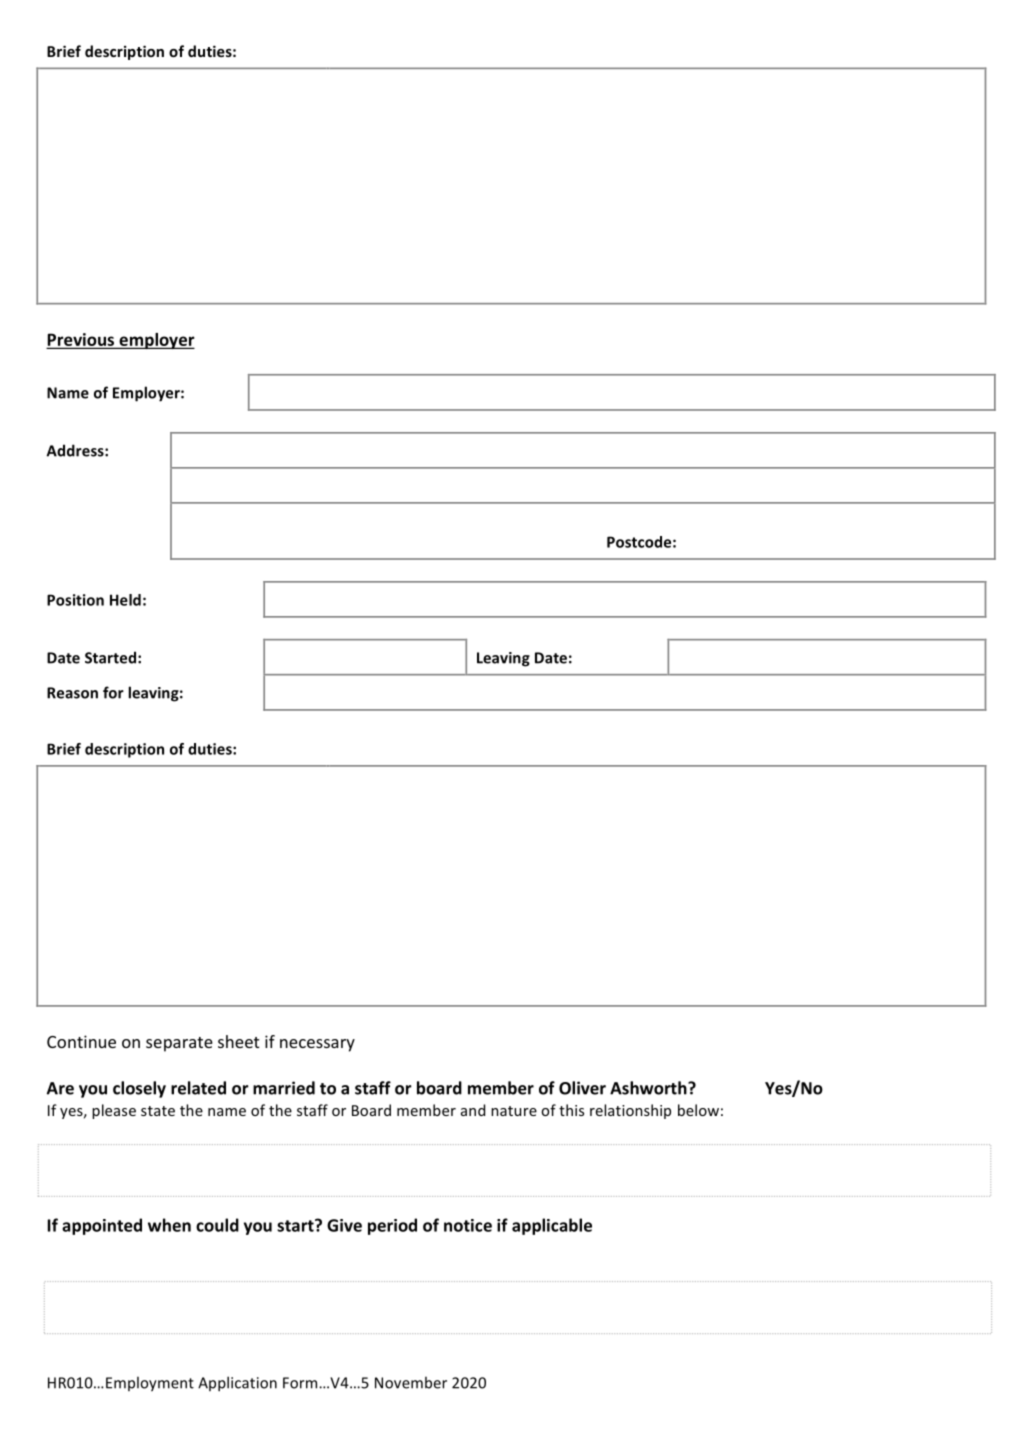  Describe the element at coordinates (82, 340) in the screenshot. I see `Previous` at that location.
